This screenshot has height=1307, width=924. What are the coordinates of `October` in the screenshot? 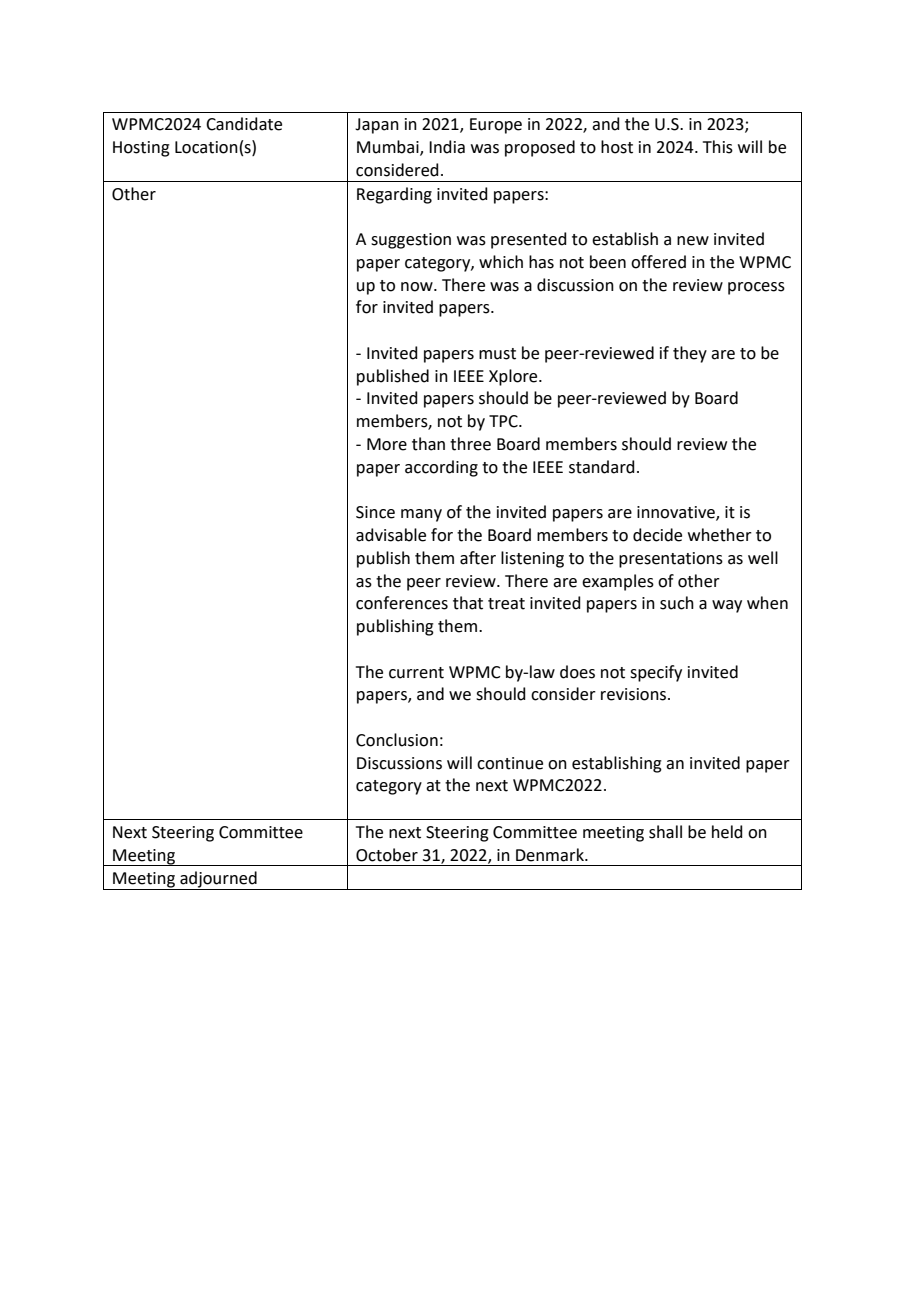 It's located at (387, 855).
